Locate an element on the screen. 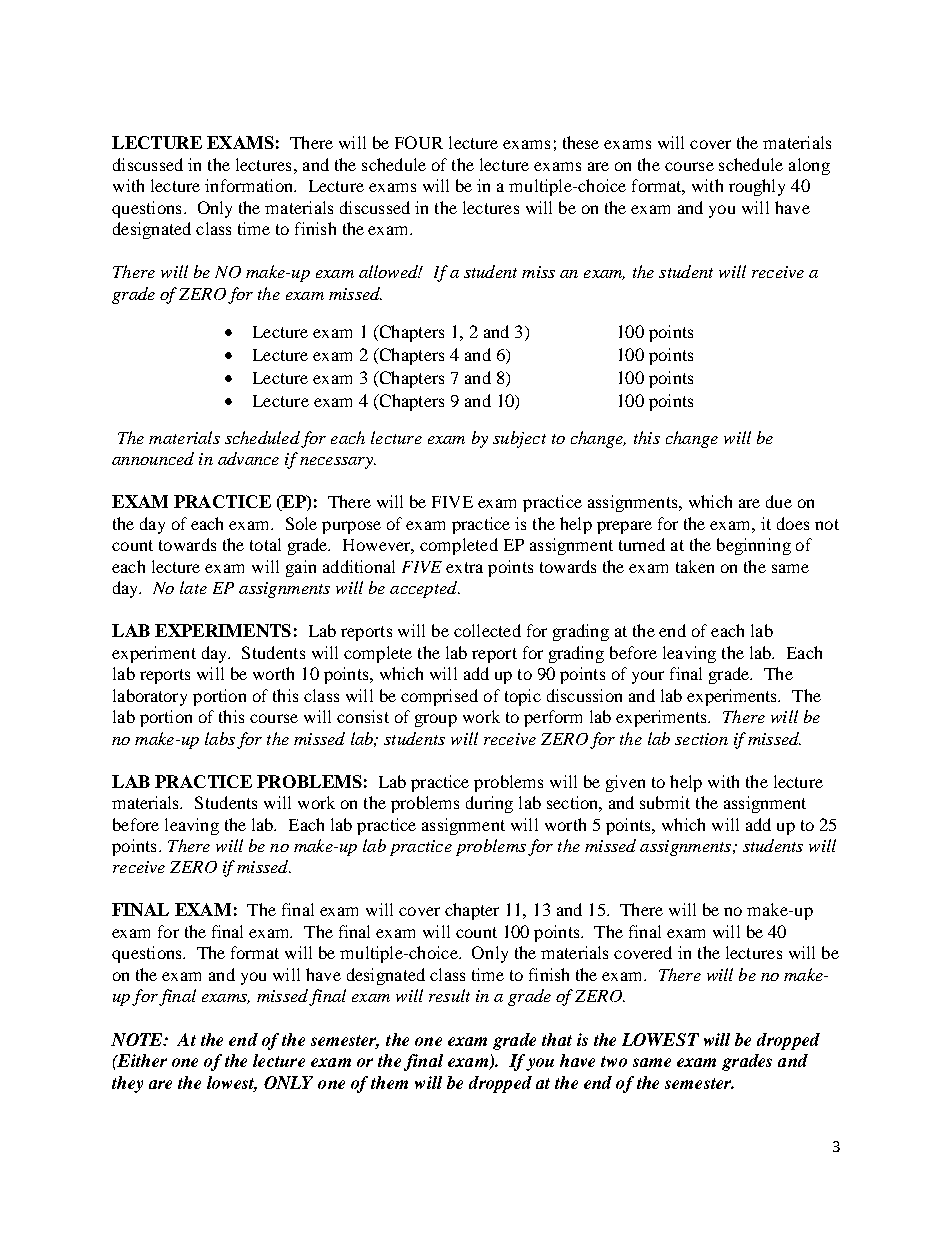 The width and height of the screenshot is (952, 1233). advance is located at coordinates (248, 458).
